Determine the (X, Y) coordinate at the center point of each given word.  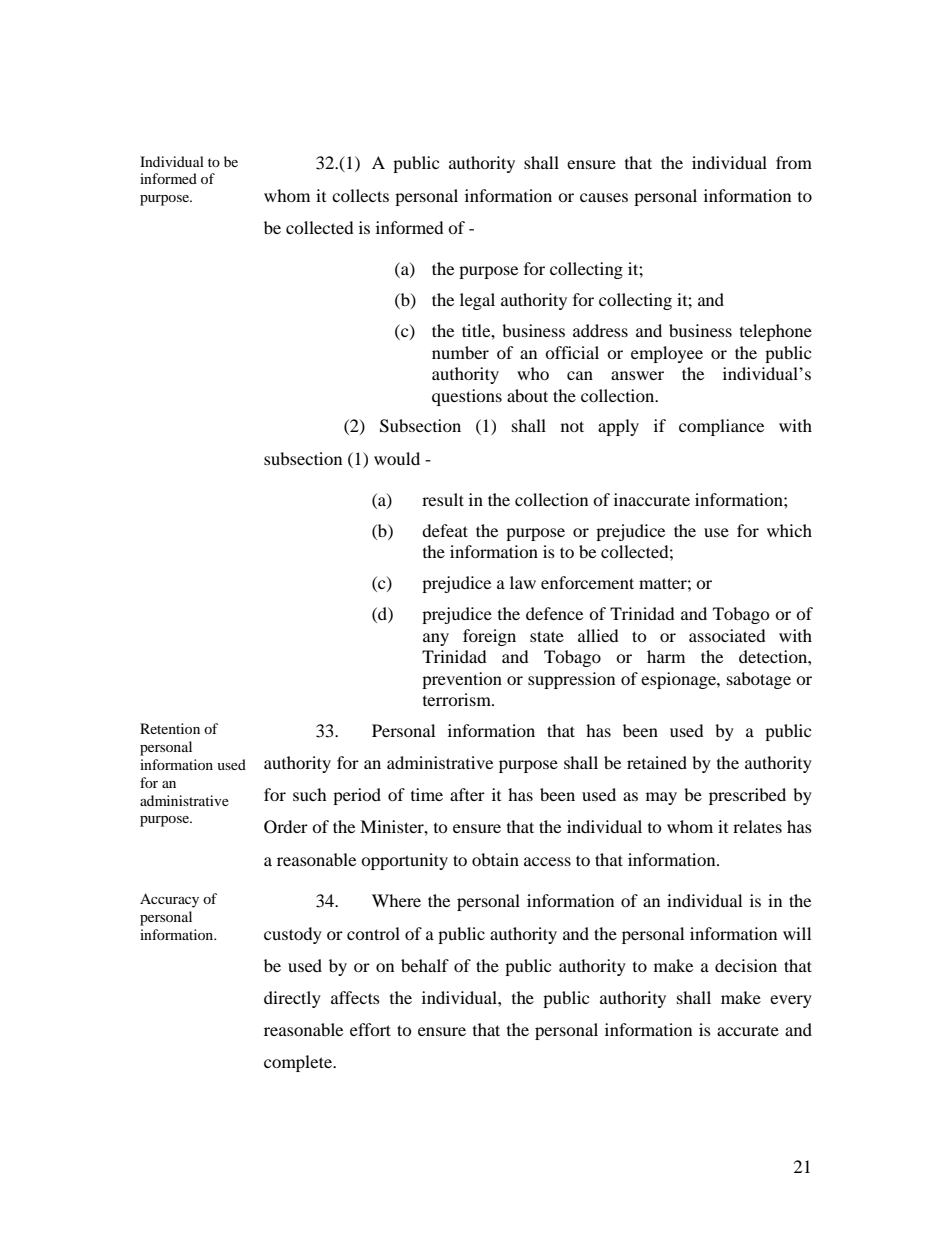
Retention (170, 728)
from (794, 162)
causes (604, 197)
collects (360, 195)
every (791, 1001)
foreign (489, 637)
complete (299, 1063)
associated (727, 635)
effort (370, 1029)
